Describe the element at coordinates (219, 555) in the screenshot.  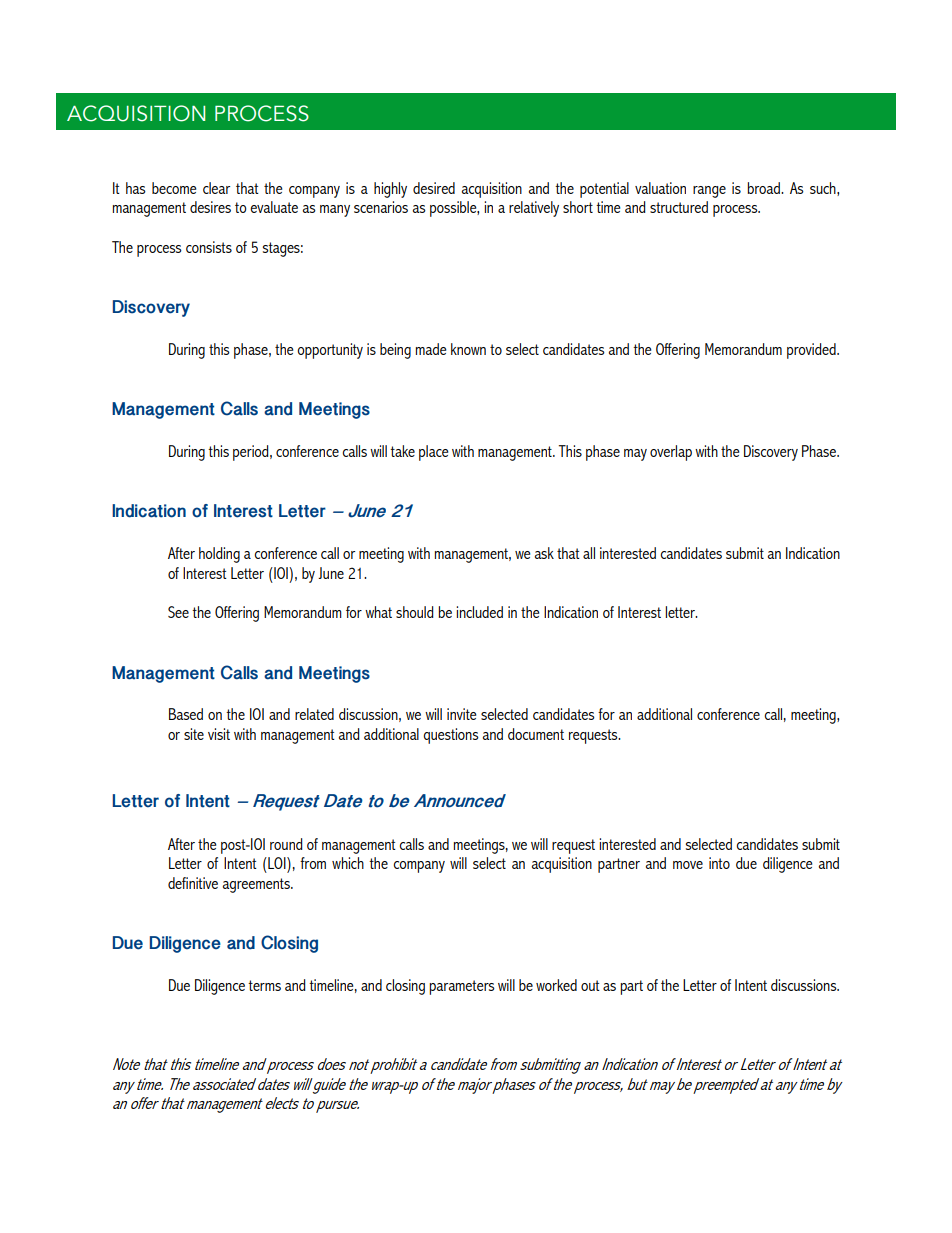
I see `holding` at that location.
